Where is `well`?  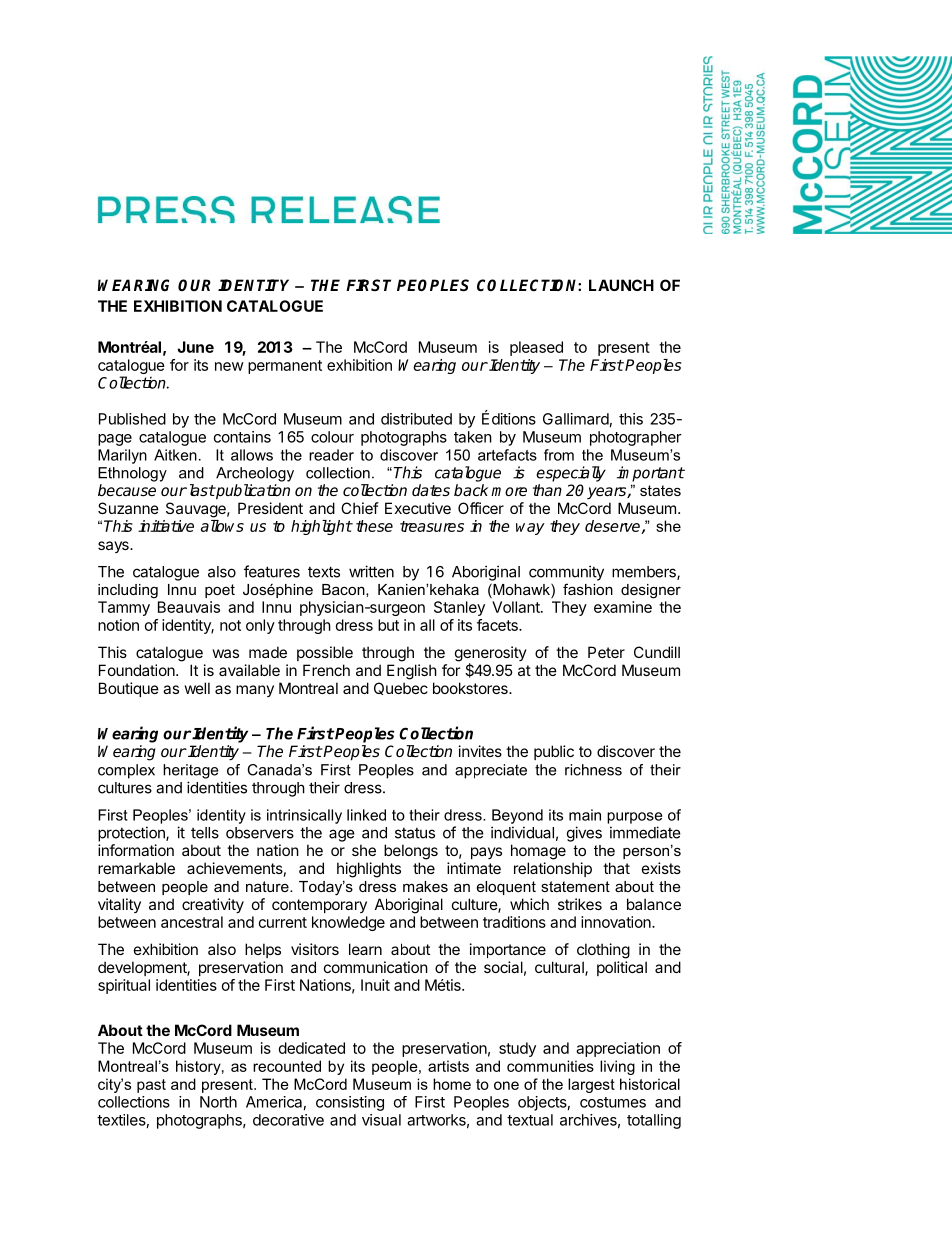
well is located at coordinates (197, 688).
